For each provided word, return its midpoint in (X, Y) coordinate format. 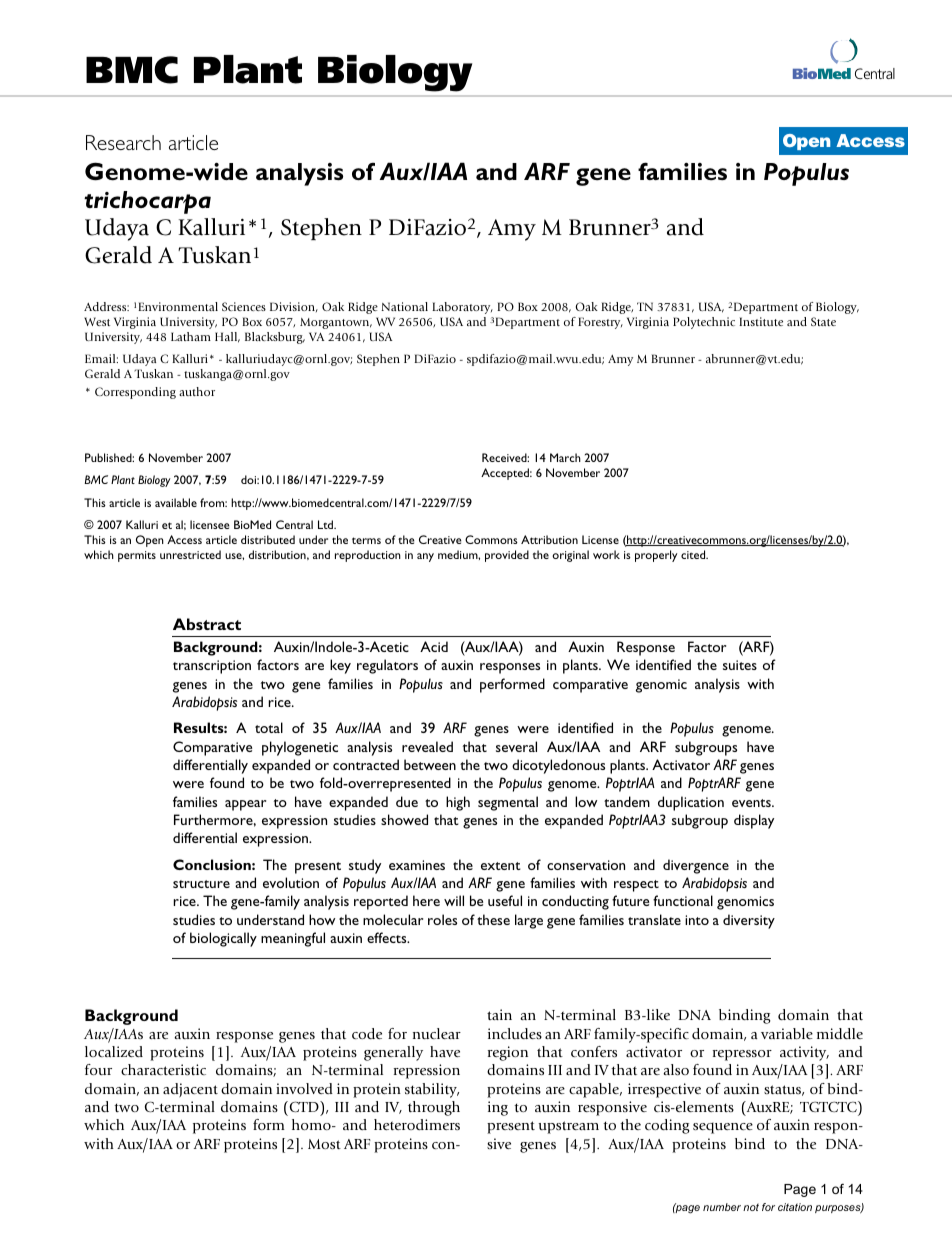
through (434, 1108)
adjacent (190, 1090)
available (176, 502)
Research (123, 142)
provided (507, 556)
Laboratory (462, 308)
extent (501, 866)
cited (694, 554)
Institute (761, 321)
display (754, 821)
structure (201, 884)
